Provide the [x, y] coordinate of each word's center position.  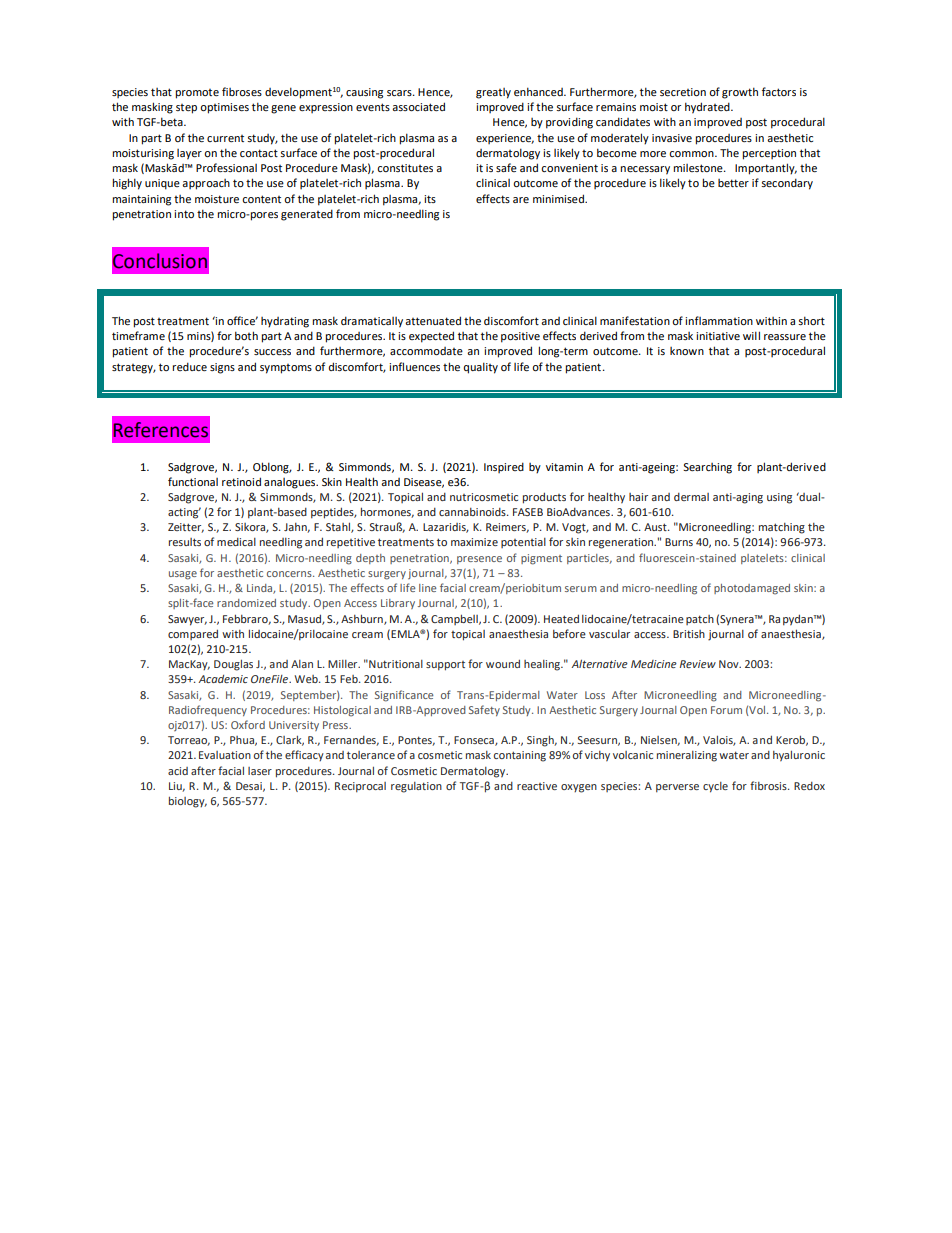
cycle [715, 787]
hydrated [708, 108]
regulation [416, 787]
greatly [493, 93]
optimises [224, 108]
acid [178, 771]
